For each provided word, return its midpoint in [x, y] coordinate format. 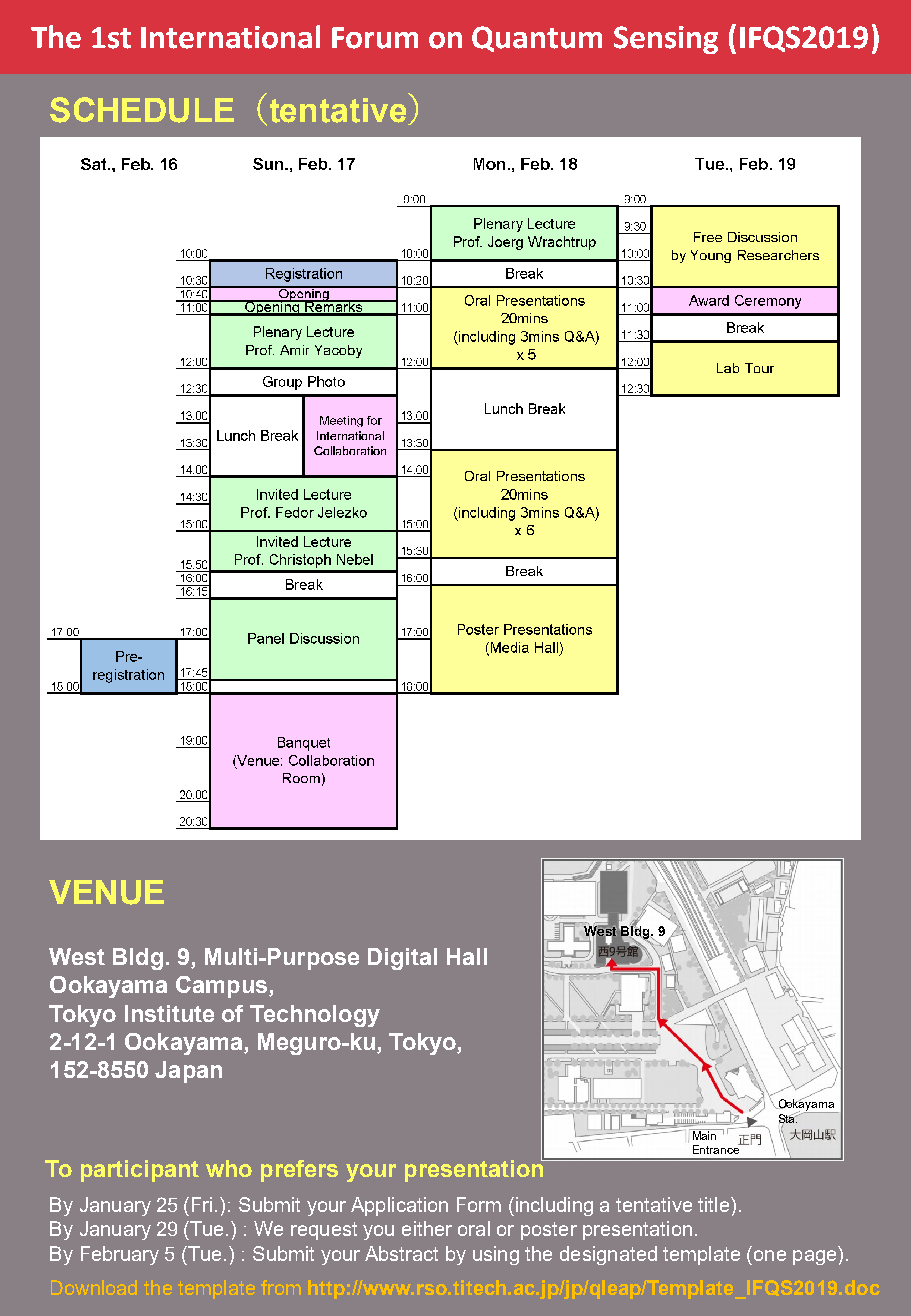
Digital [402, 959]
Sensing [666, 40]
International [230, 37]
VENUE [106, 892]
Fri [204, 1204]
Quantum [537, 39]
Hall [467, 956]
